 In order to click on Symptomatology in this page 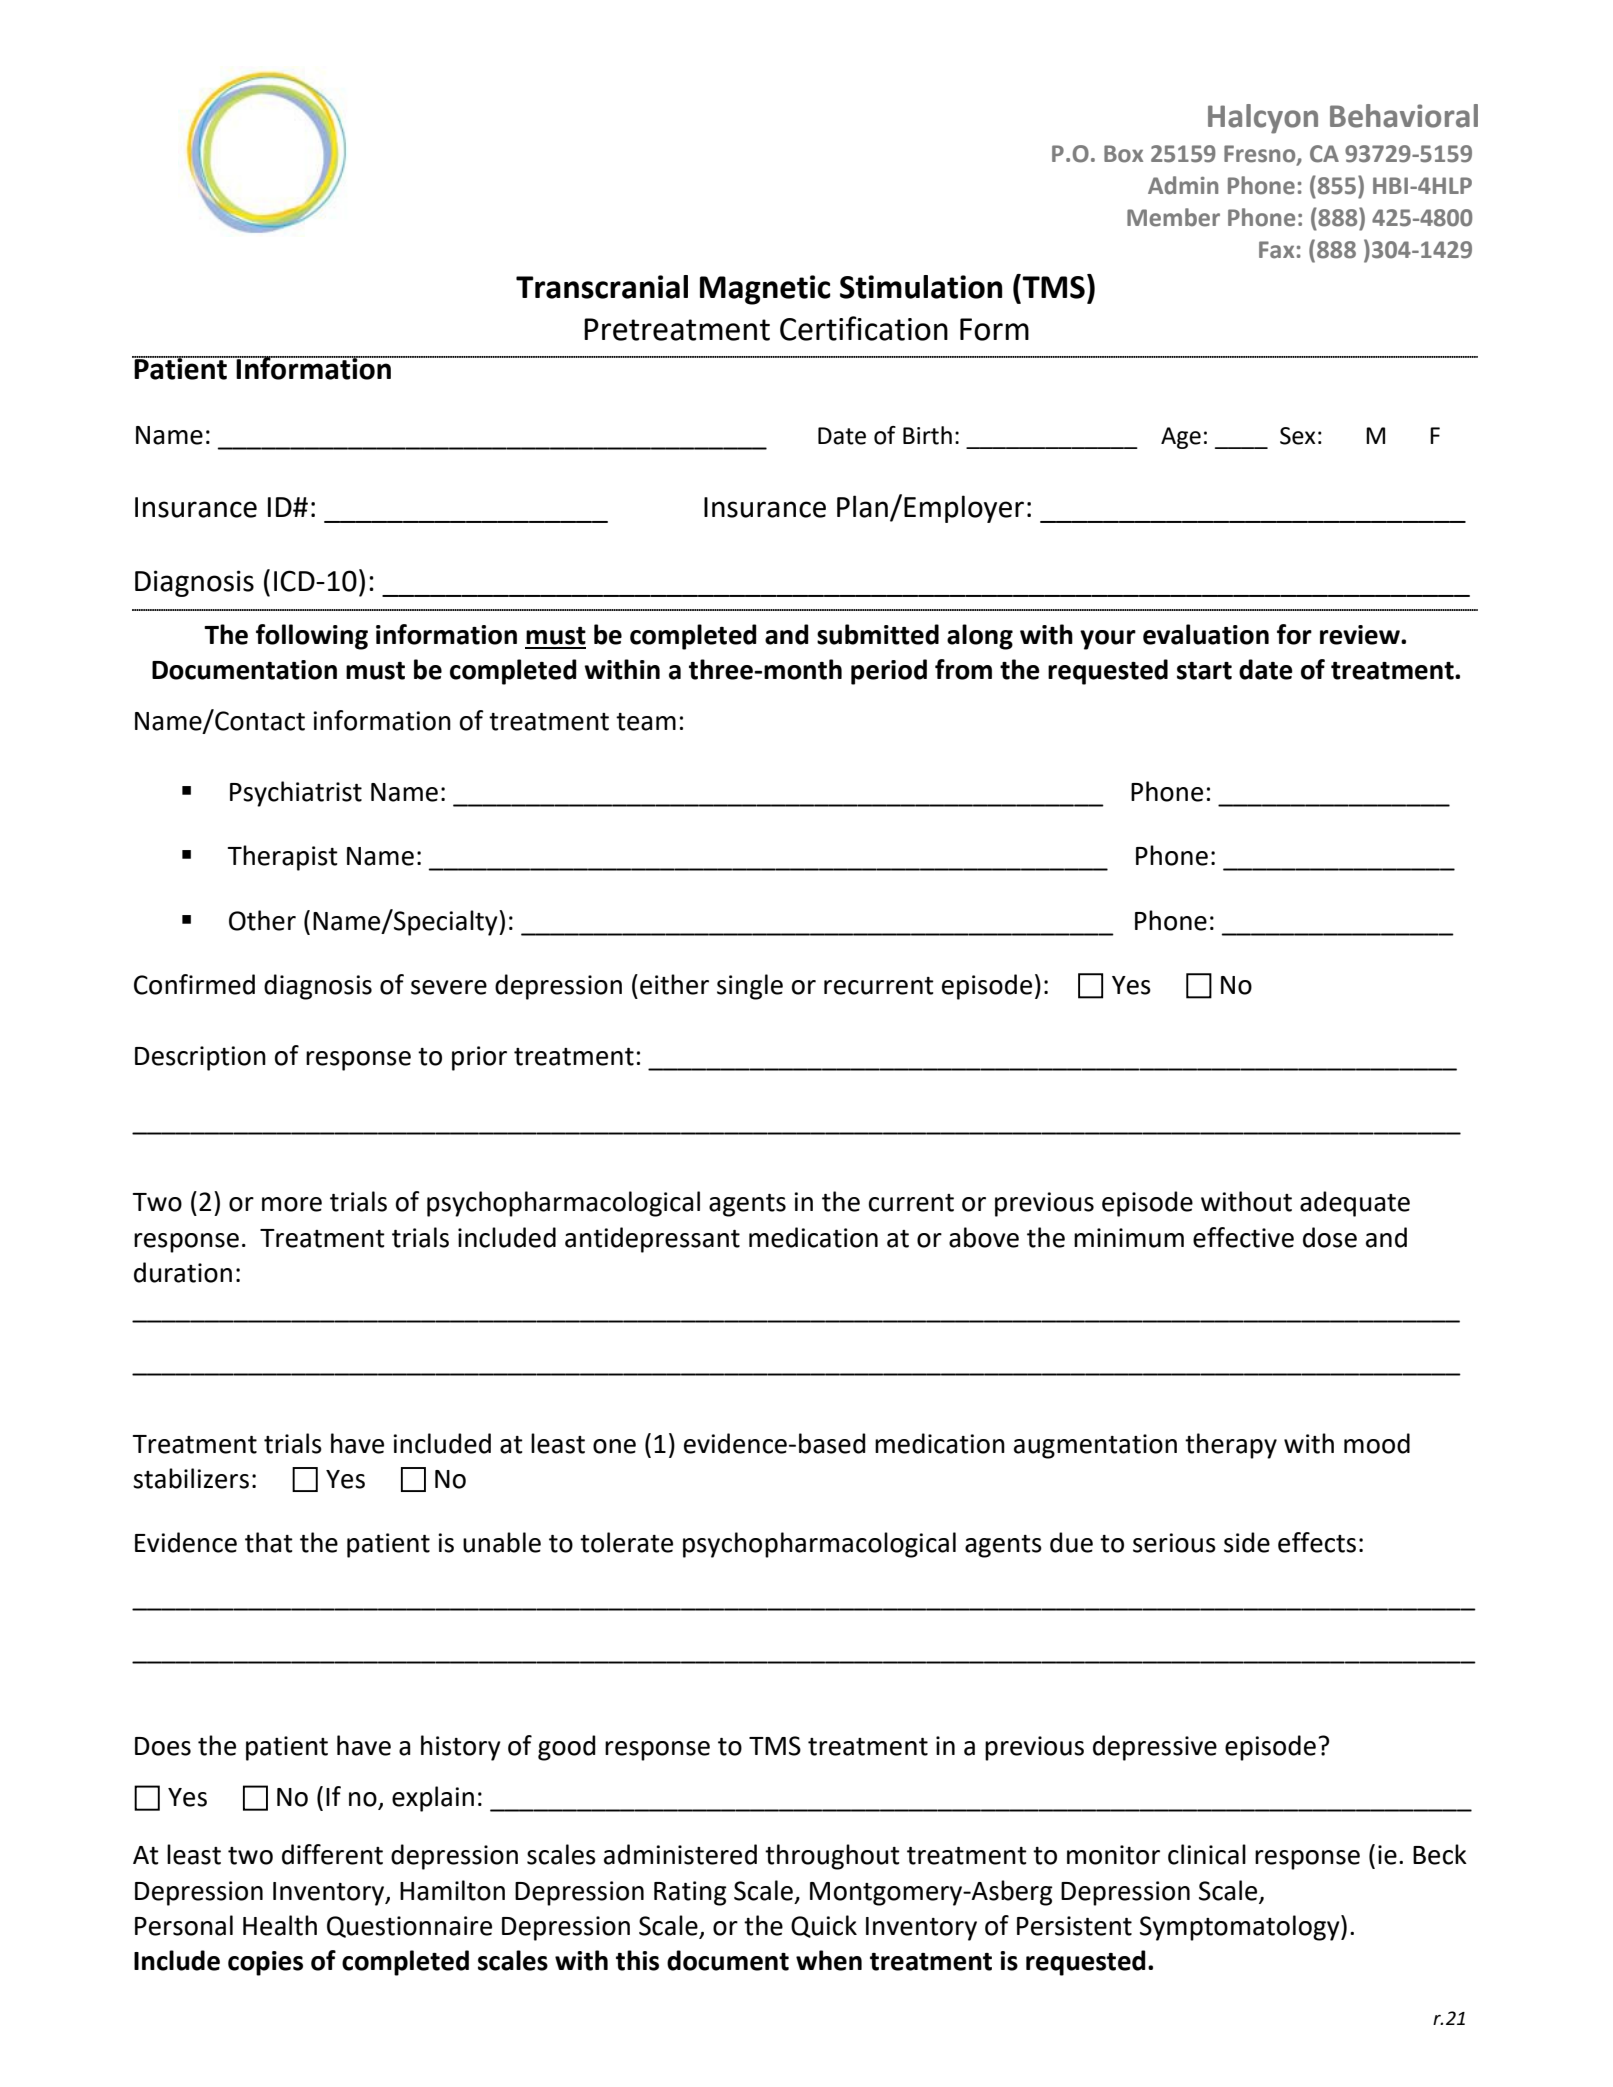, I will do `click(1241, 1928)`.
